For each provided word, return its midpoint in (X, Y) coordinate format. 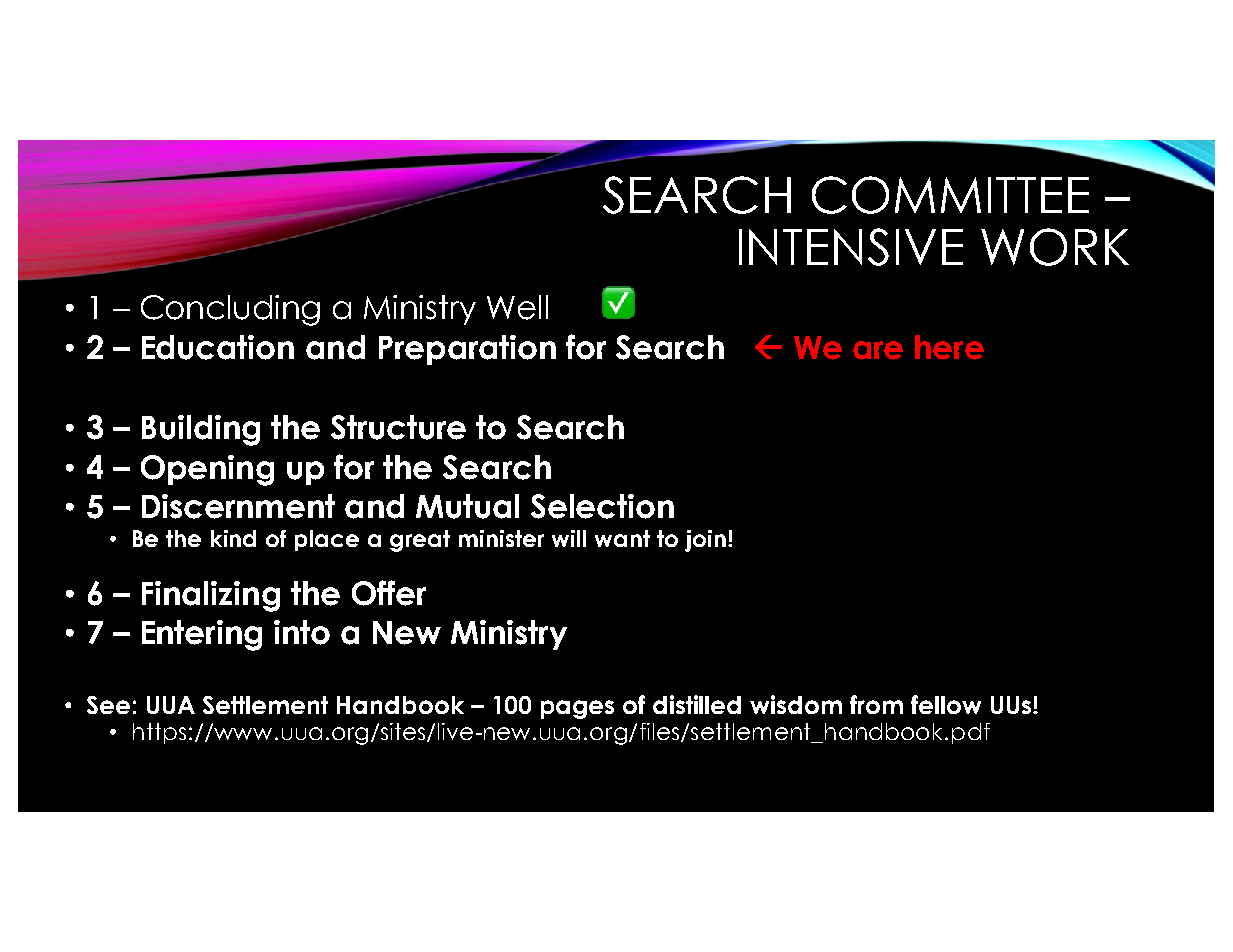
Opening (207, 470)
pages (577, 709)
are (878, 350)
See (108, 705)
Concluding (230, 310)
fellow (946, 704)
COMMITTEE (950, 195)
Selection (602, 506)
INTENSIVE (851, 247)
